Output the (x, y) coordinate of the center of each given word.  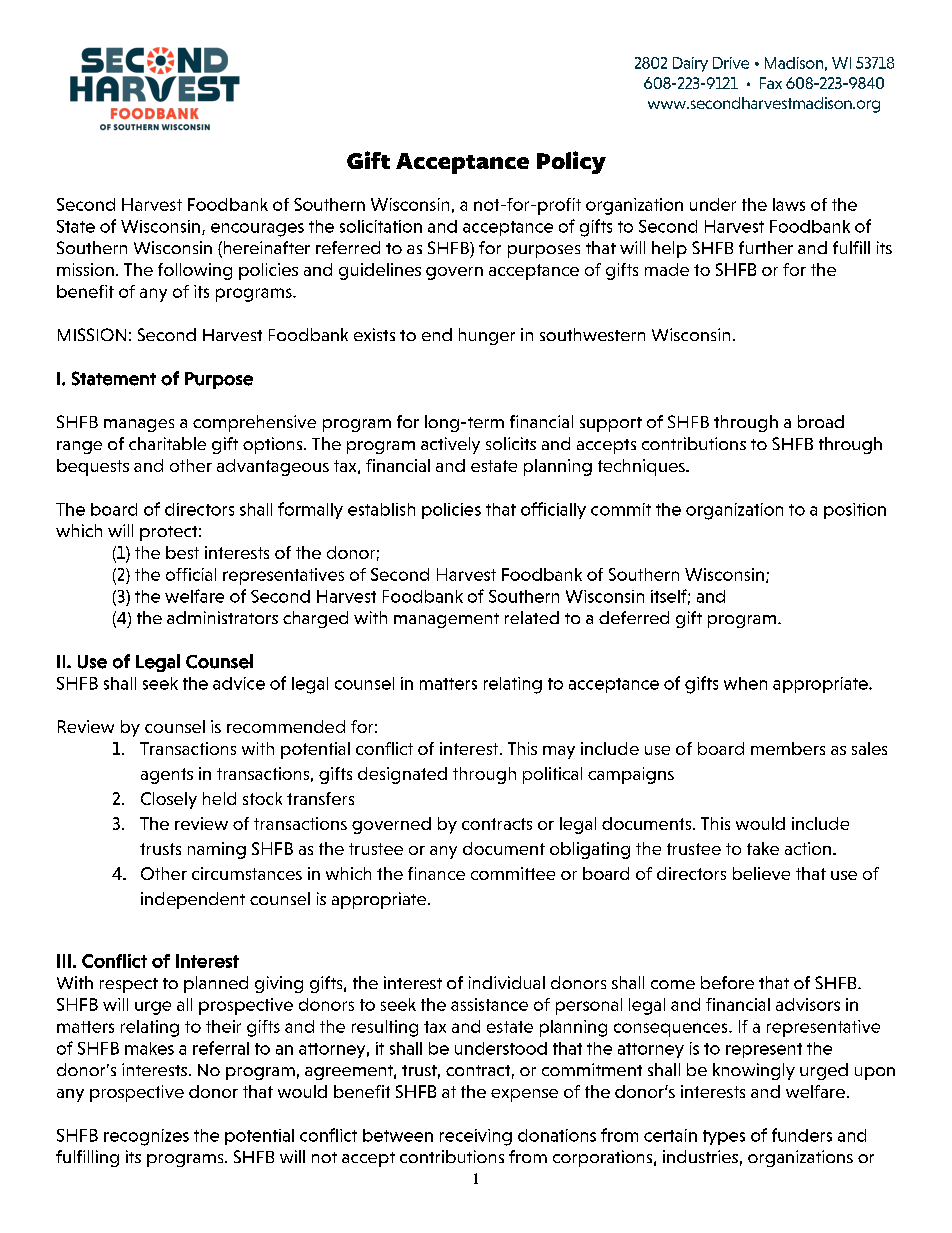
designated (402, 775)
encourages (257, 230)
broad (821, 421)
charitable (167, 443)
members (788, 748)
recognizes (146, 1137)
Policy (571, 162)
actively (450, 445)
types (724, 1137)
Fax (771, 83)
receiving (476, 1137)
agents (167, 776)
